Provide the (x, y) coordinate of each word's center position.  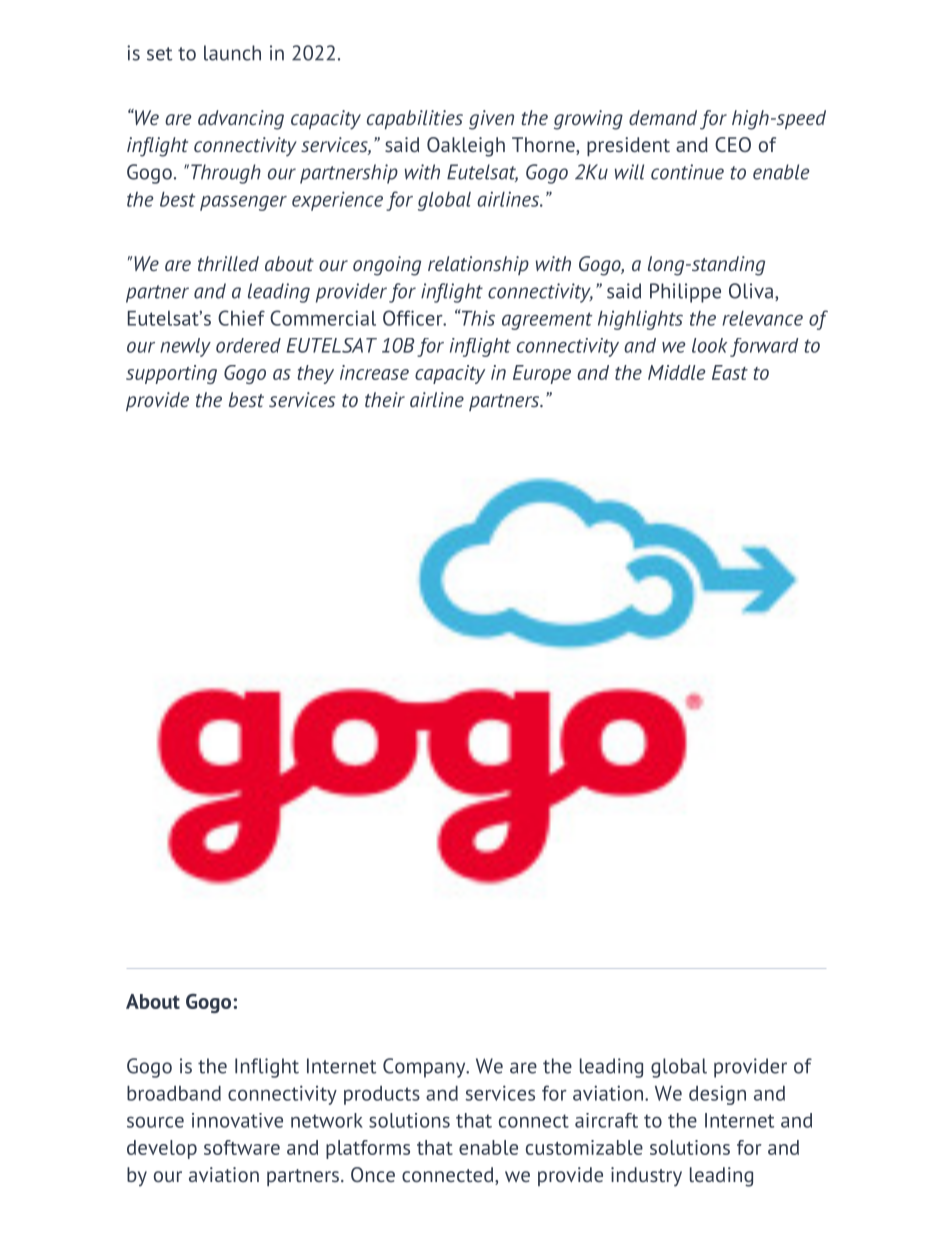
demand (663, 117)
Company (425, 1068)
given (491, 120)
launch (232, 53)
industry (646, 1177)
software (242, 1147)
